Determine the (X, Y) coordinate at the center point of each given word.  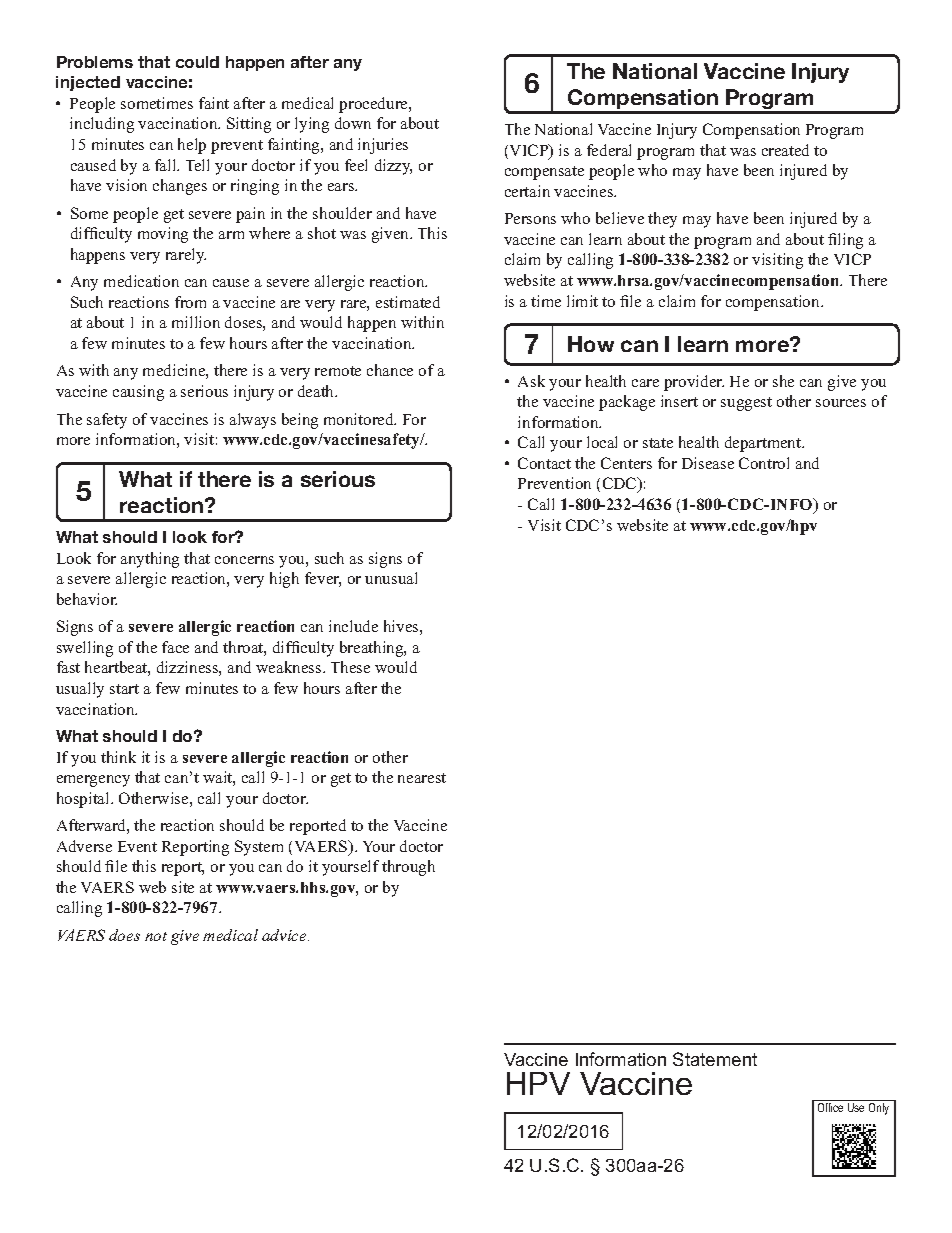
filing (845, 241)
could (197, 62)
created (785, 150)
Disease (708, 463)
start (124, 689)
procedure (374, 105)
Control (764, 463)
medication (141, 281)
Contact (544, 463)
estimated (408, 302)
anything (150, 560)
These (350, 667)
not (156, 936)
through (408, 868)
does (124, 935)
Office (831, 1106)
